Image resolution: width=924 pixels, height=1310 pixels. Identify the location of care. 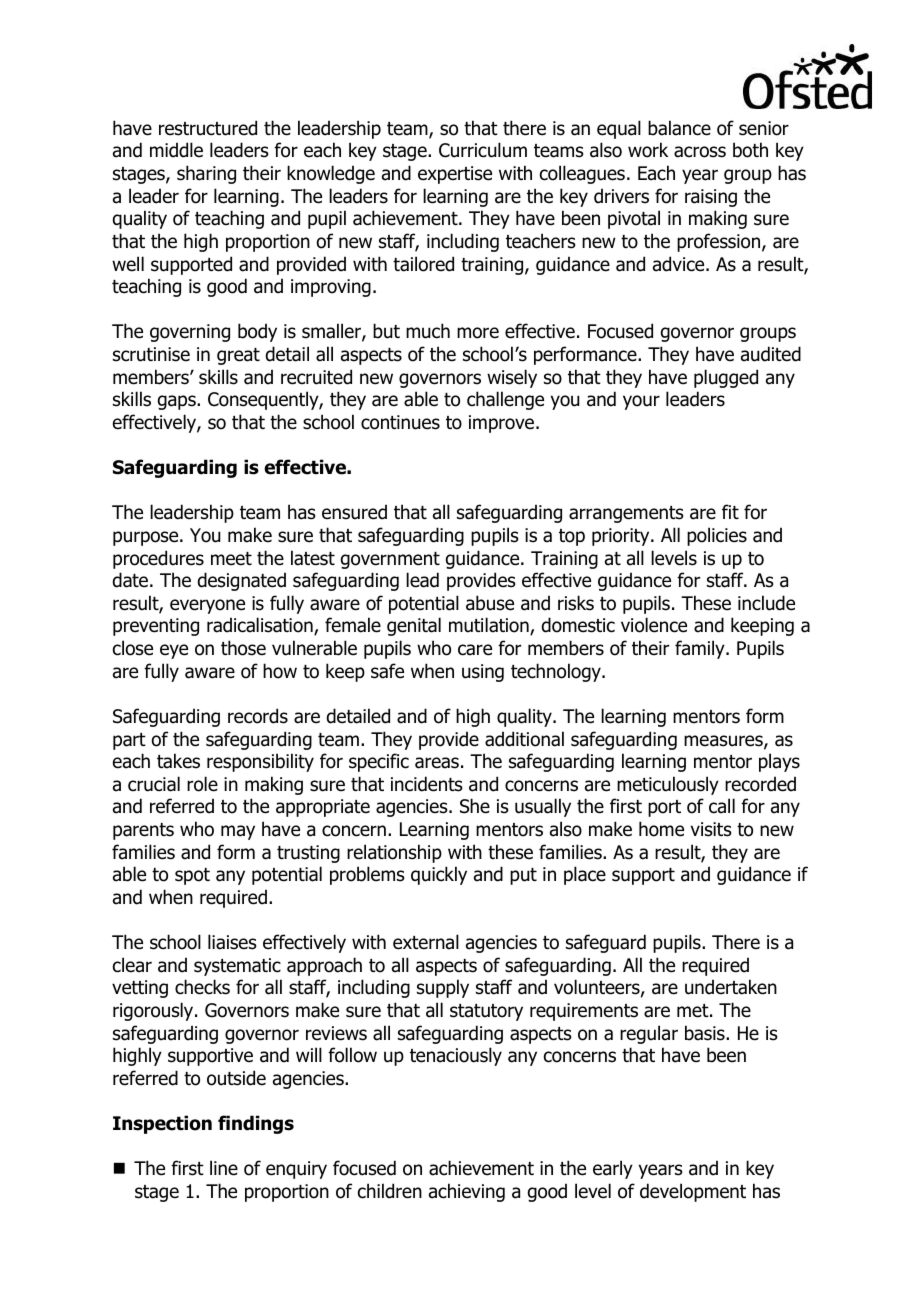
(475, 650).
